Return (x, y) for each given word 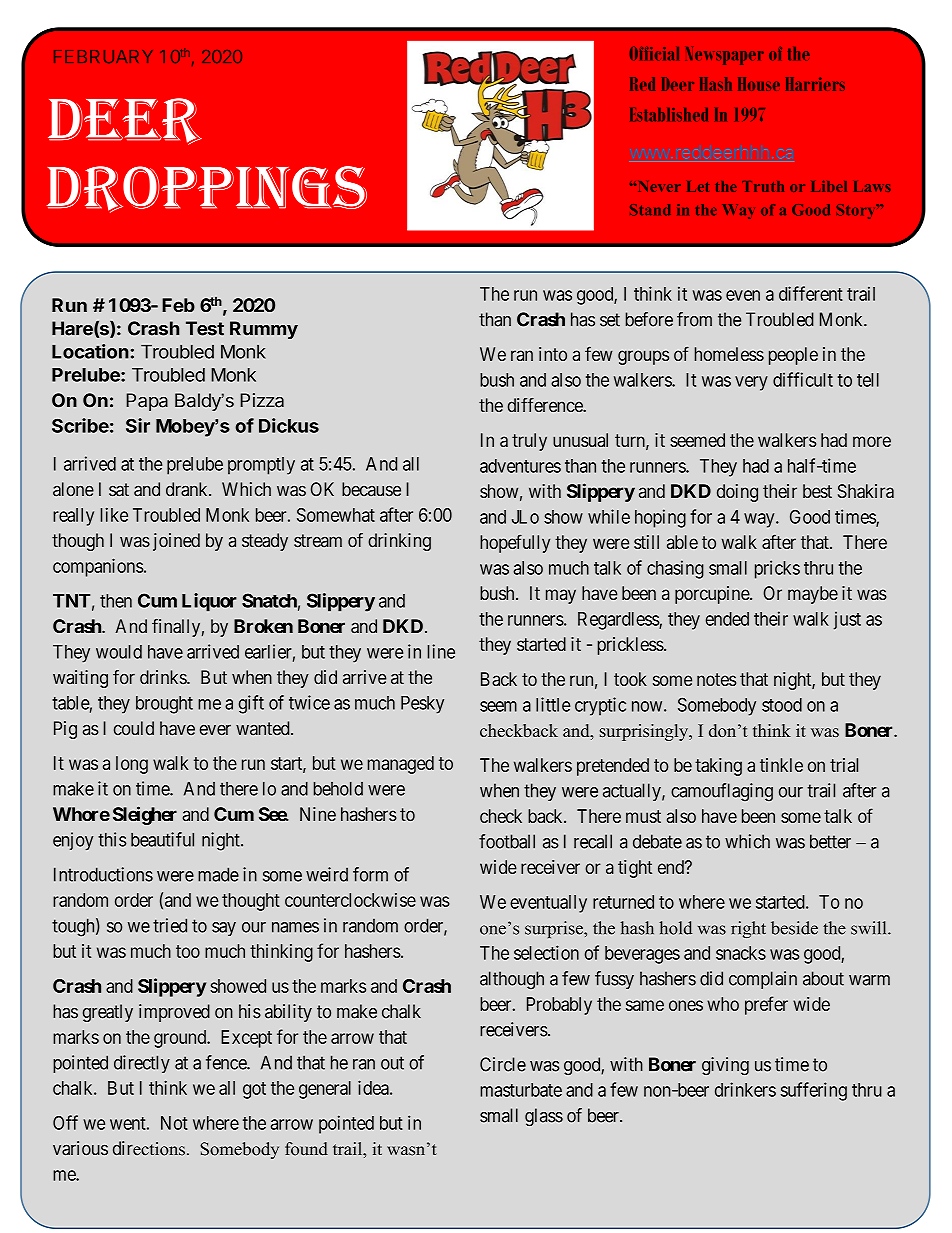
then (116, 601)
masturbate (521, 1090)
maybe (813, 595)
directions (149, 1148)
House (759, 84)
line (441, 651)
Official (654, 54)
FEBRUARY (103, 56)
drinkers (745, 1089)
